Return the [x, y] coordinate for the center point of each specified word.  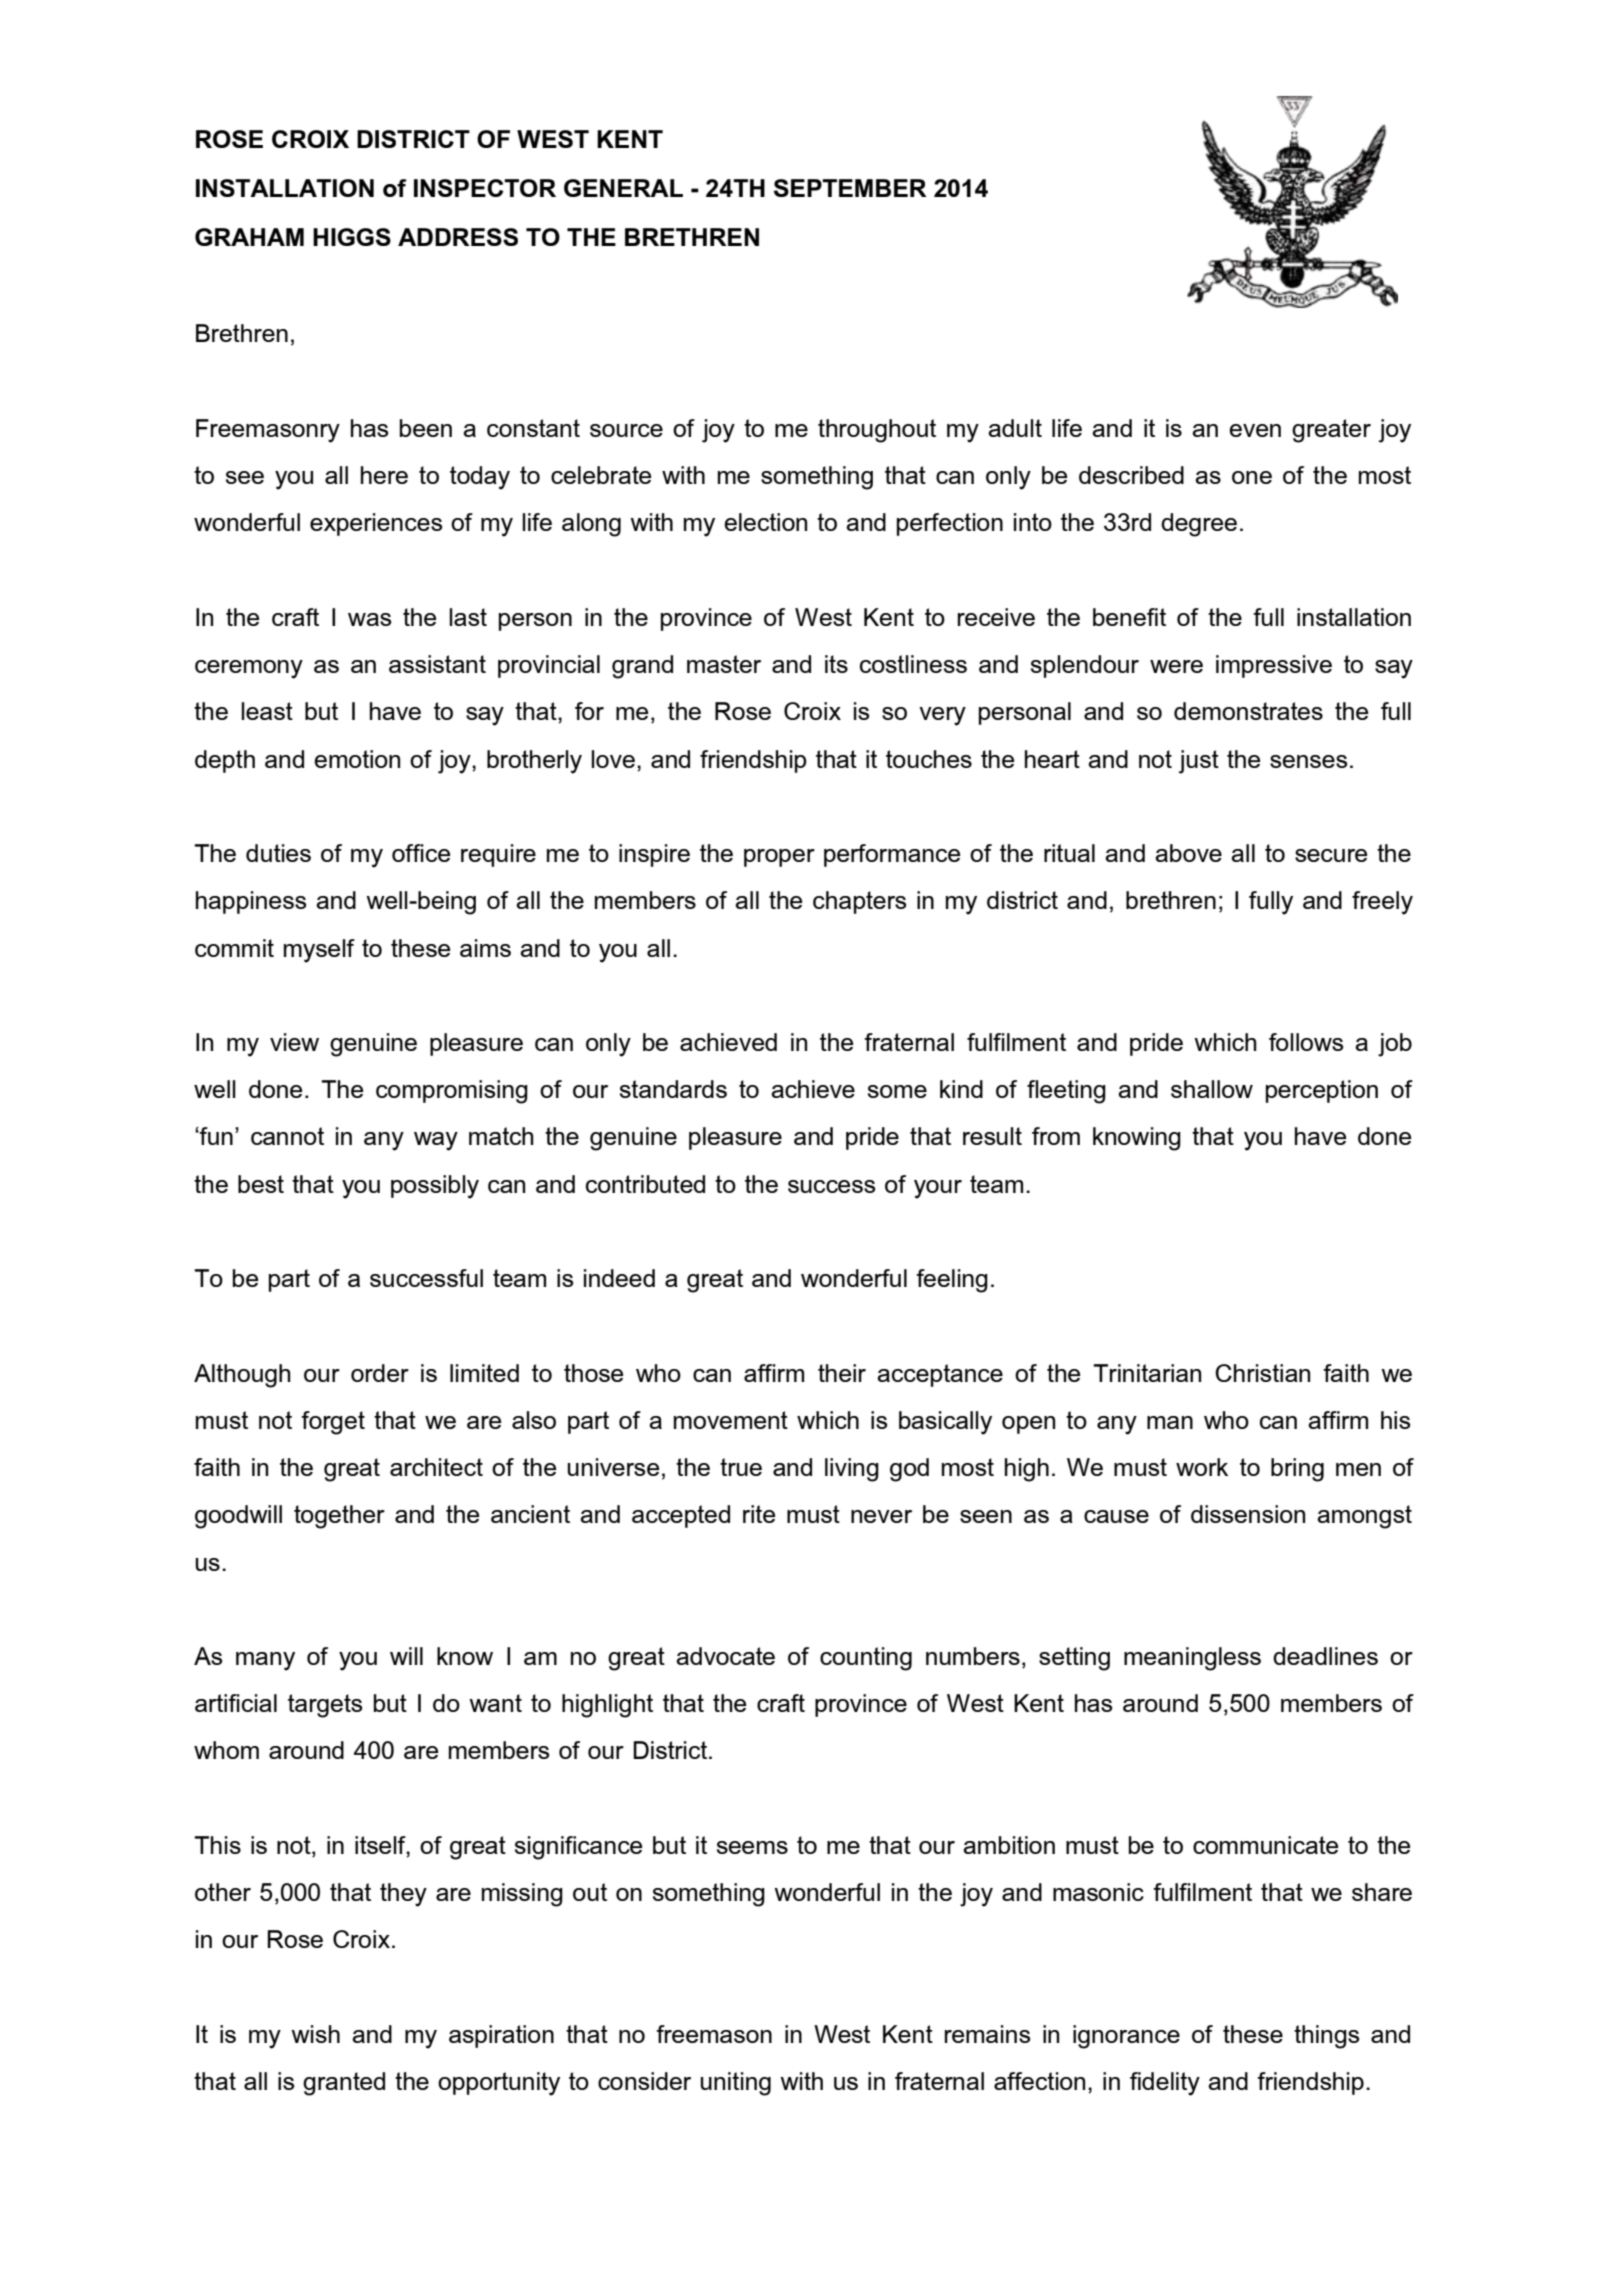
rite [759, 1514]
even [1255, 430]
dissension [1248, 1514]
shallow [1212, 1089]
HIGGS [352, 237]
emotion [357, 759]
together [339, 1517]
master [724, 664]
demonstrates [1248, 711]
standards [673, 1089]
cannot [287, 1136]
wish [315, 2034]
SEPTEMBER [850, 188]
